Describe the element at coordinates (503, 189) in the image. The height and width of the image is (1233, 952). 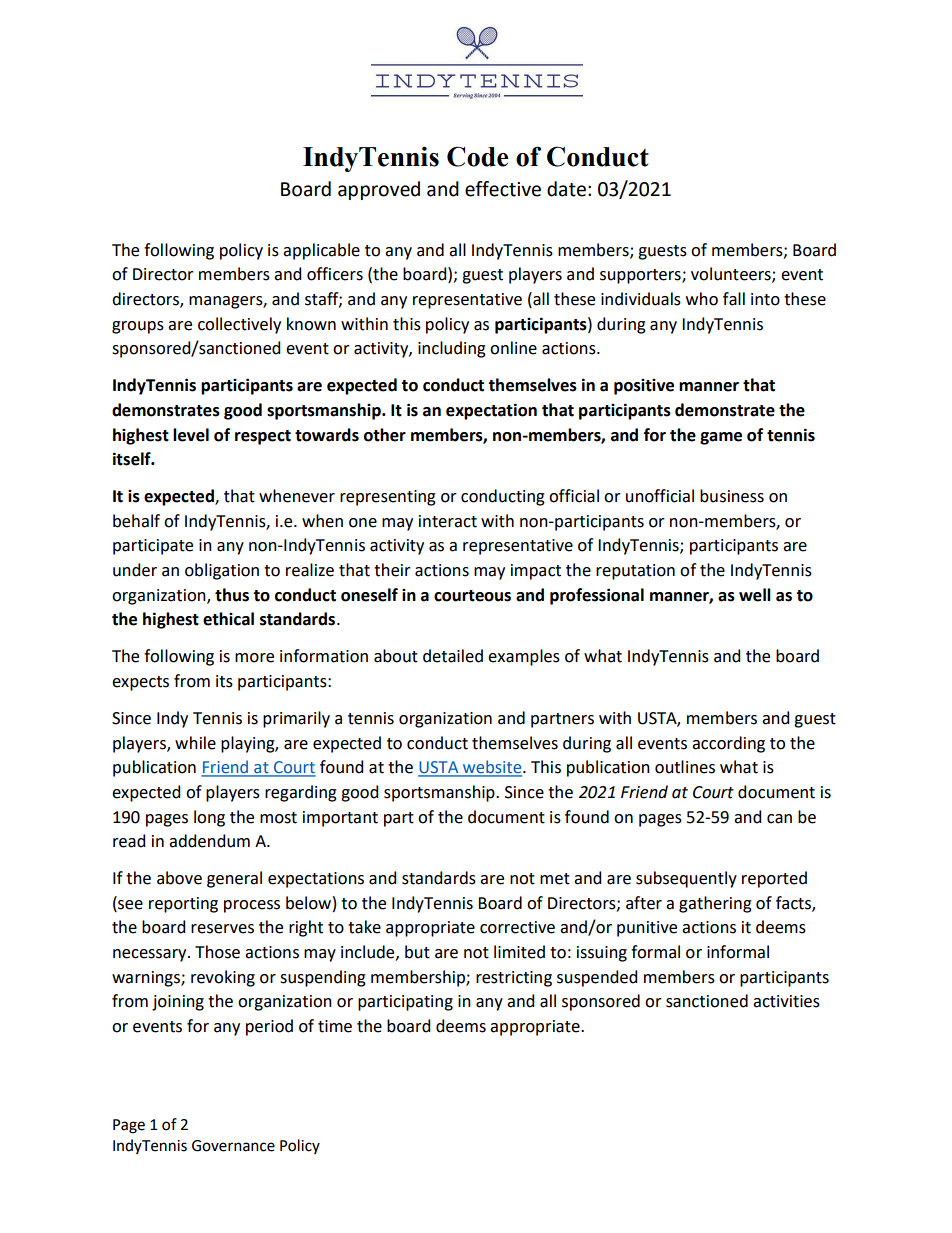
I see `effective` at that location.
